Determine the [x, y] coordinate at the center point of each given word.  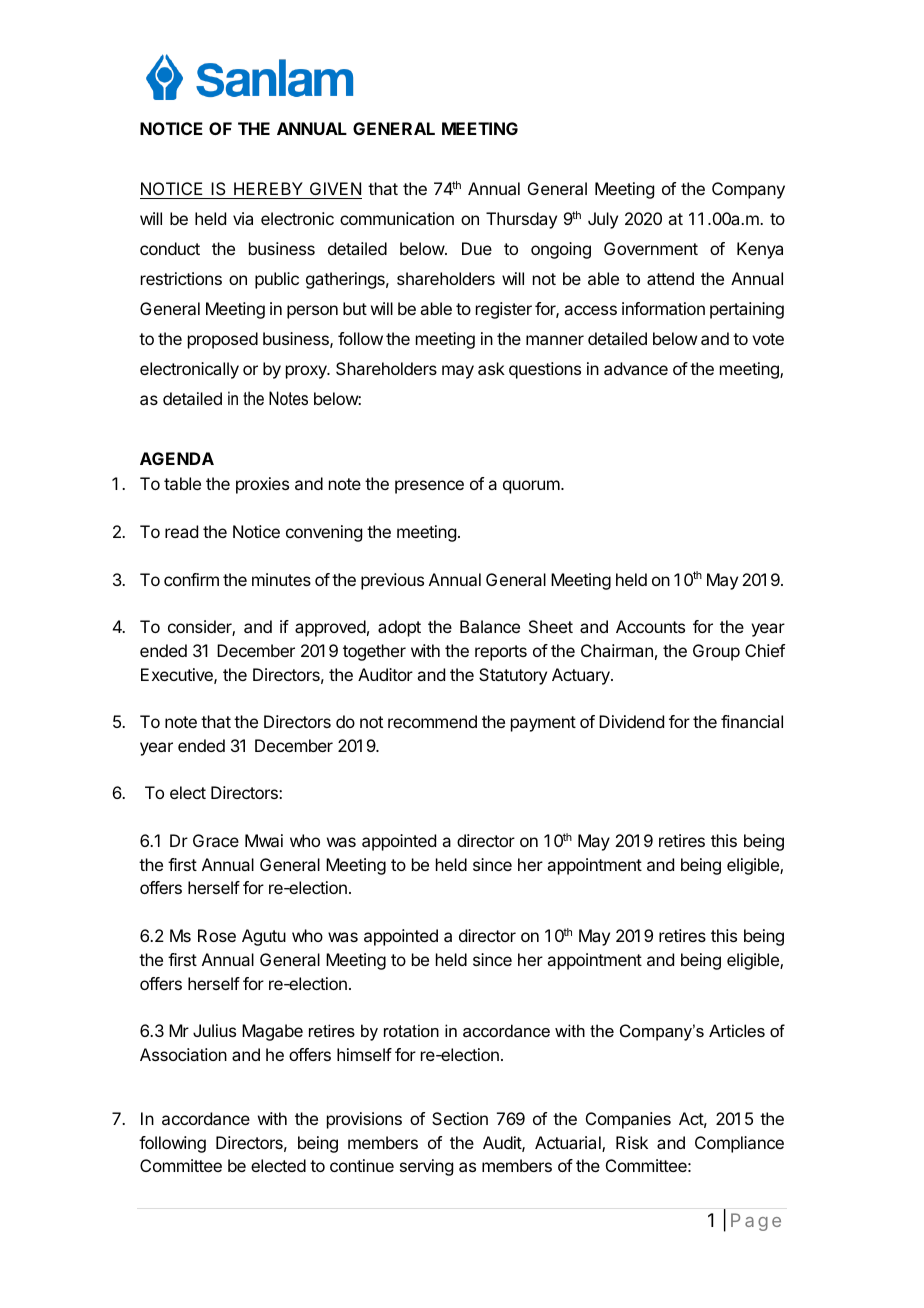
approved [330, 628]
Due [477, 248]
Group [716, 652]
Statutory [513, 676]
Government [651, 248]
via [243, 218]
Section [460, 1118]
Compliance [739, 1144]
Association [183, 1054]
